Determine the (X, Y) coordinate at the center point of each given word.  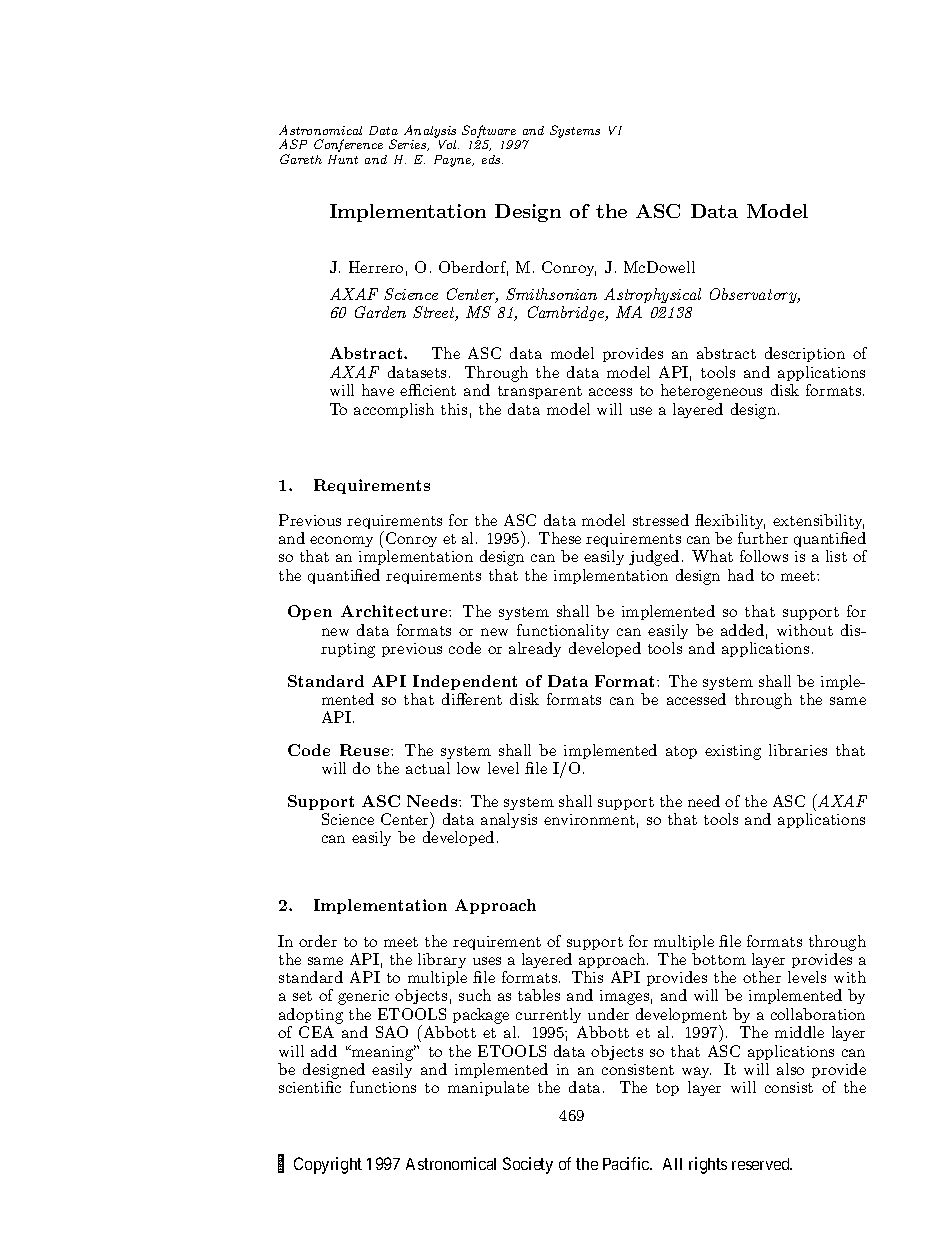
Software (490, 133)
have (378, 390)
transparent (540, 392)
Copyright (328, 1165)
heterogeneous (711, 392)
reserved (762, 1164)
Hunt (343, 159)
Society (528, 1165)
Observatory (754, 295)
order (318, 941)
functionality (563, 631)
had (741, 575)
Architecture (395, 611)
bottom (719, 959)
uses (487, 961)
